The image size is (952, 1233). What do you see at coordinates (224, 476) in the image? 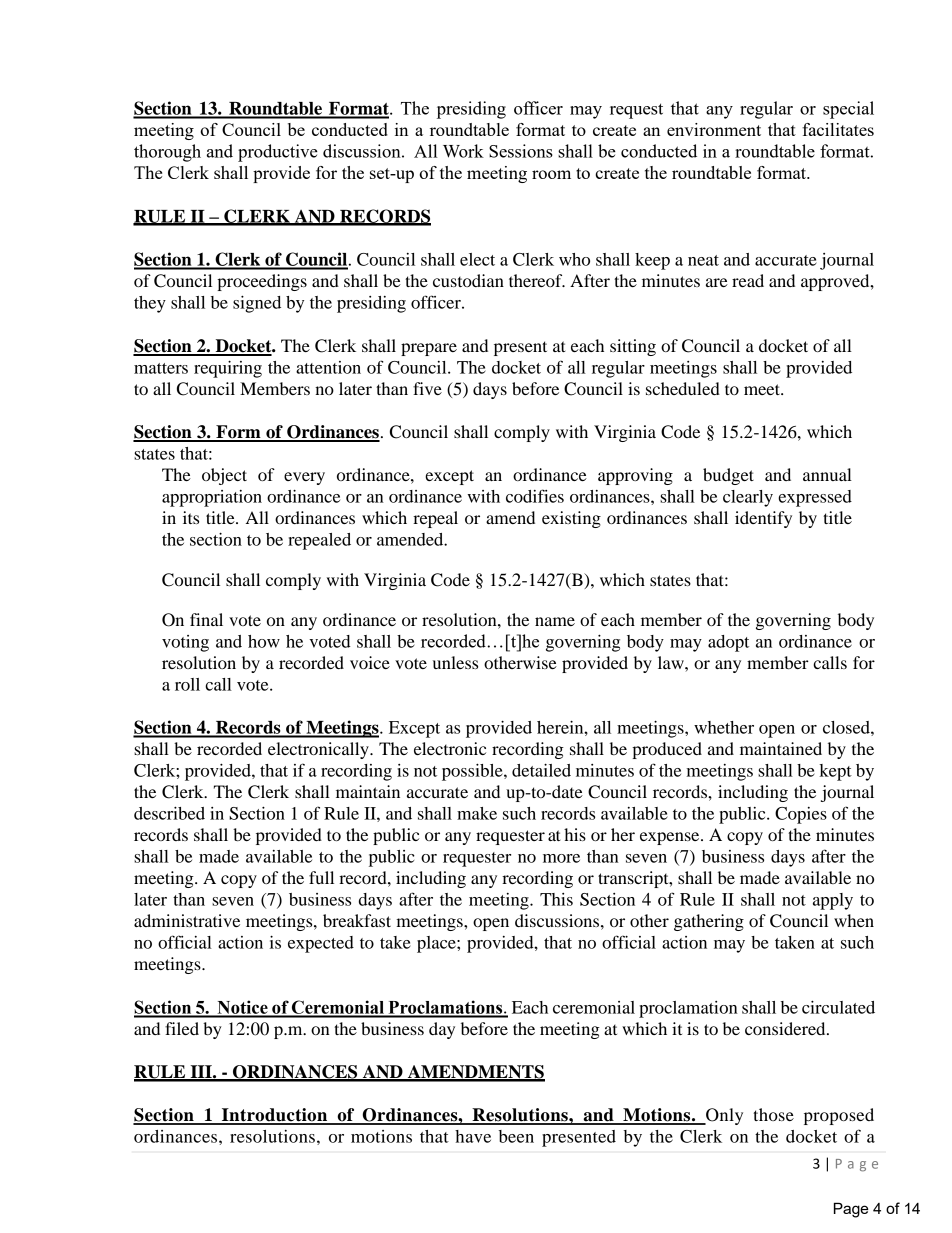
I see `object` at bounding box center [224, 476].
